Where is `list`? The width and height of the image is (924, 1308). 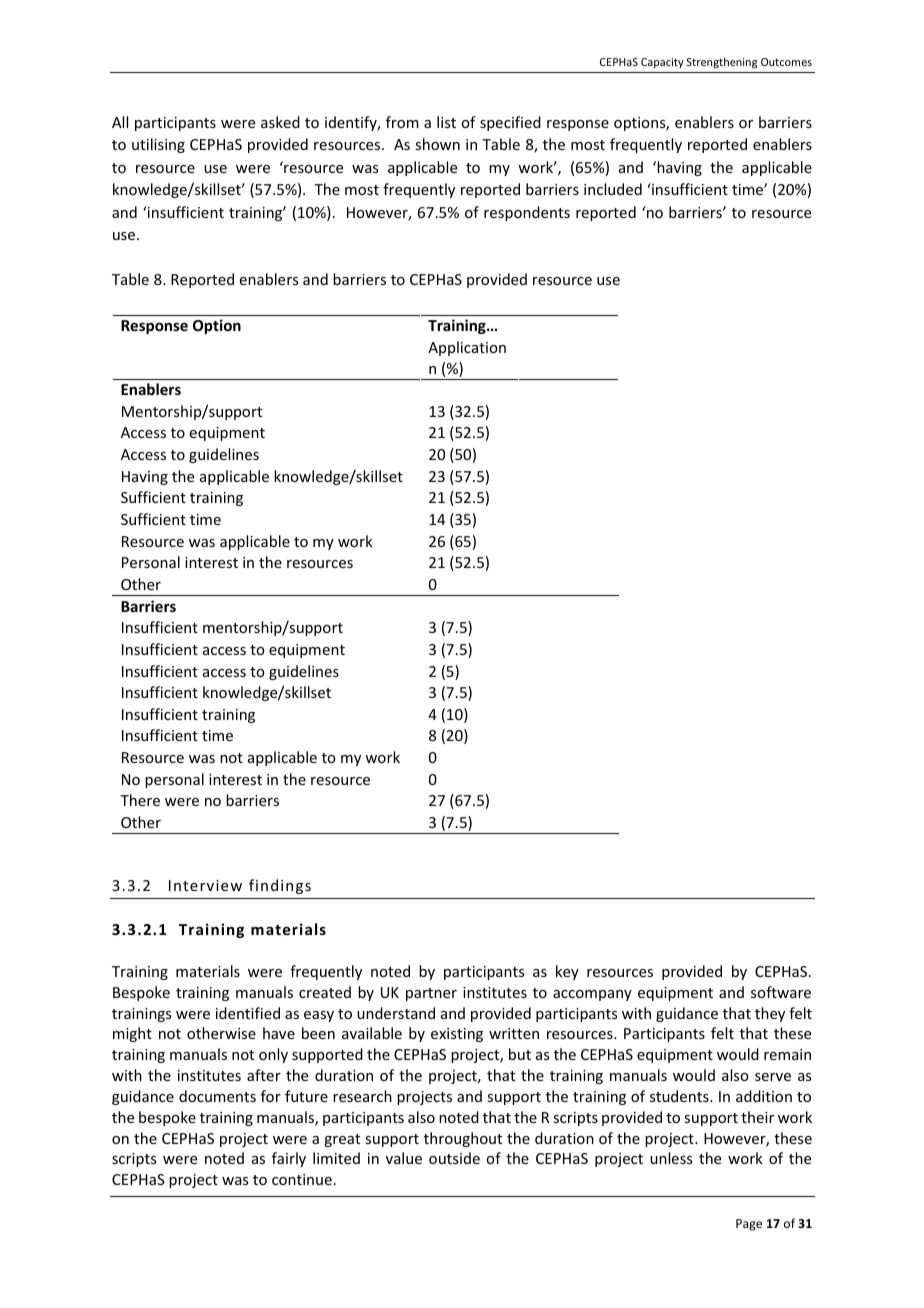 list is located at coordinates (446, 122).
